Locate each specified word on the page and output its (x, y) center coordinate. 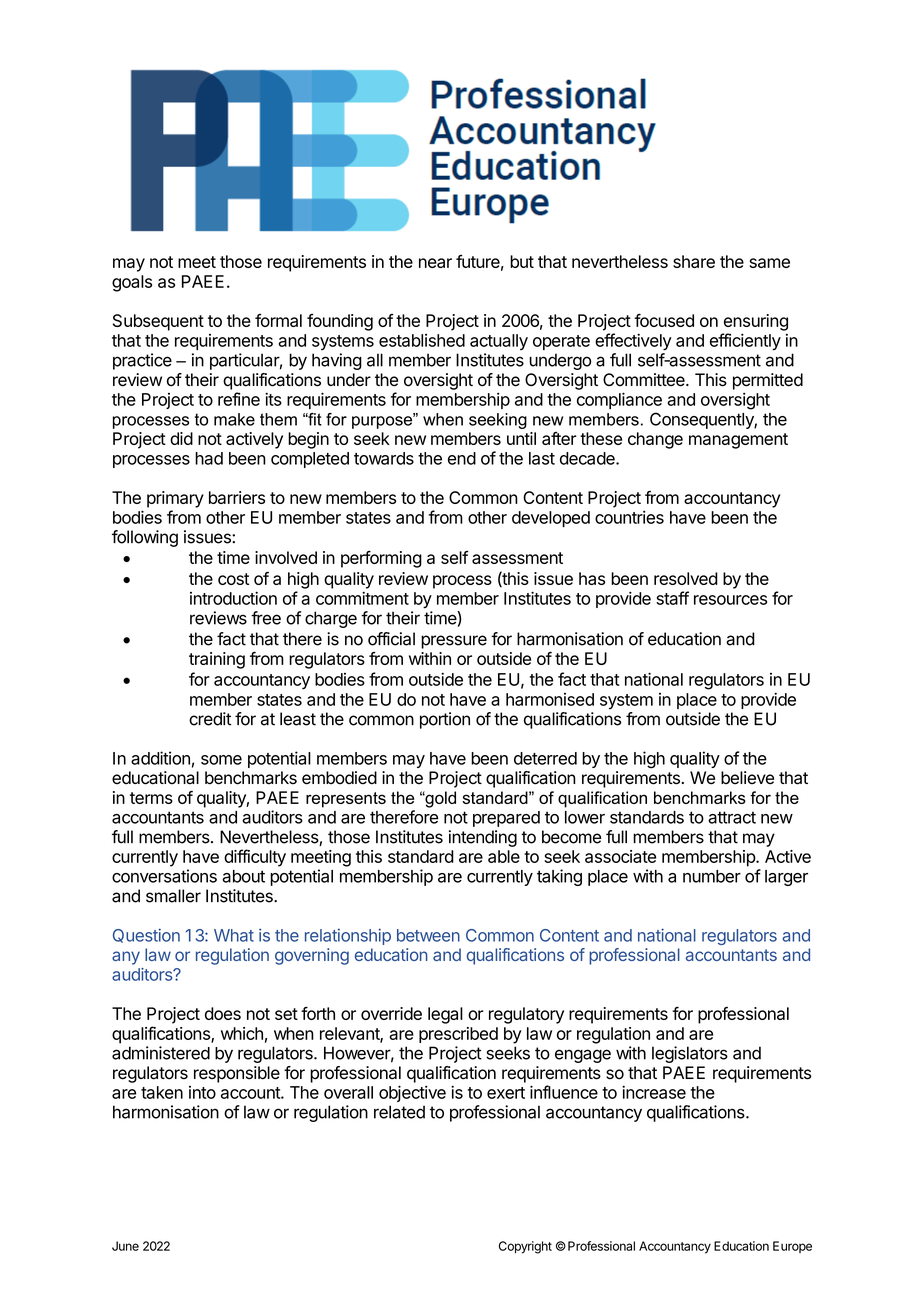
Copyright (525, 1247)
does (223, 1013)
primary (175, 499)
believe (747, 778)
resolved (686, 578)
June (125, 1246)
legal (445, 1015)
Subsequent (158, 322)
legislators (690, 1054)
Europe (792, 1247)
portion (445, 720)
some (221, 760)
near (435, 263)
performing (381, 559)
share (694, 261)
